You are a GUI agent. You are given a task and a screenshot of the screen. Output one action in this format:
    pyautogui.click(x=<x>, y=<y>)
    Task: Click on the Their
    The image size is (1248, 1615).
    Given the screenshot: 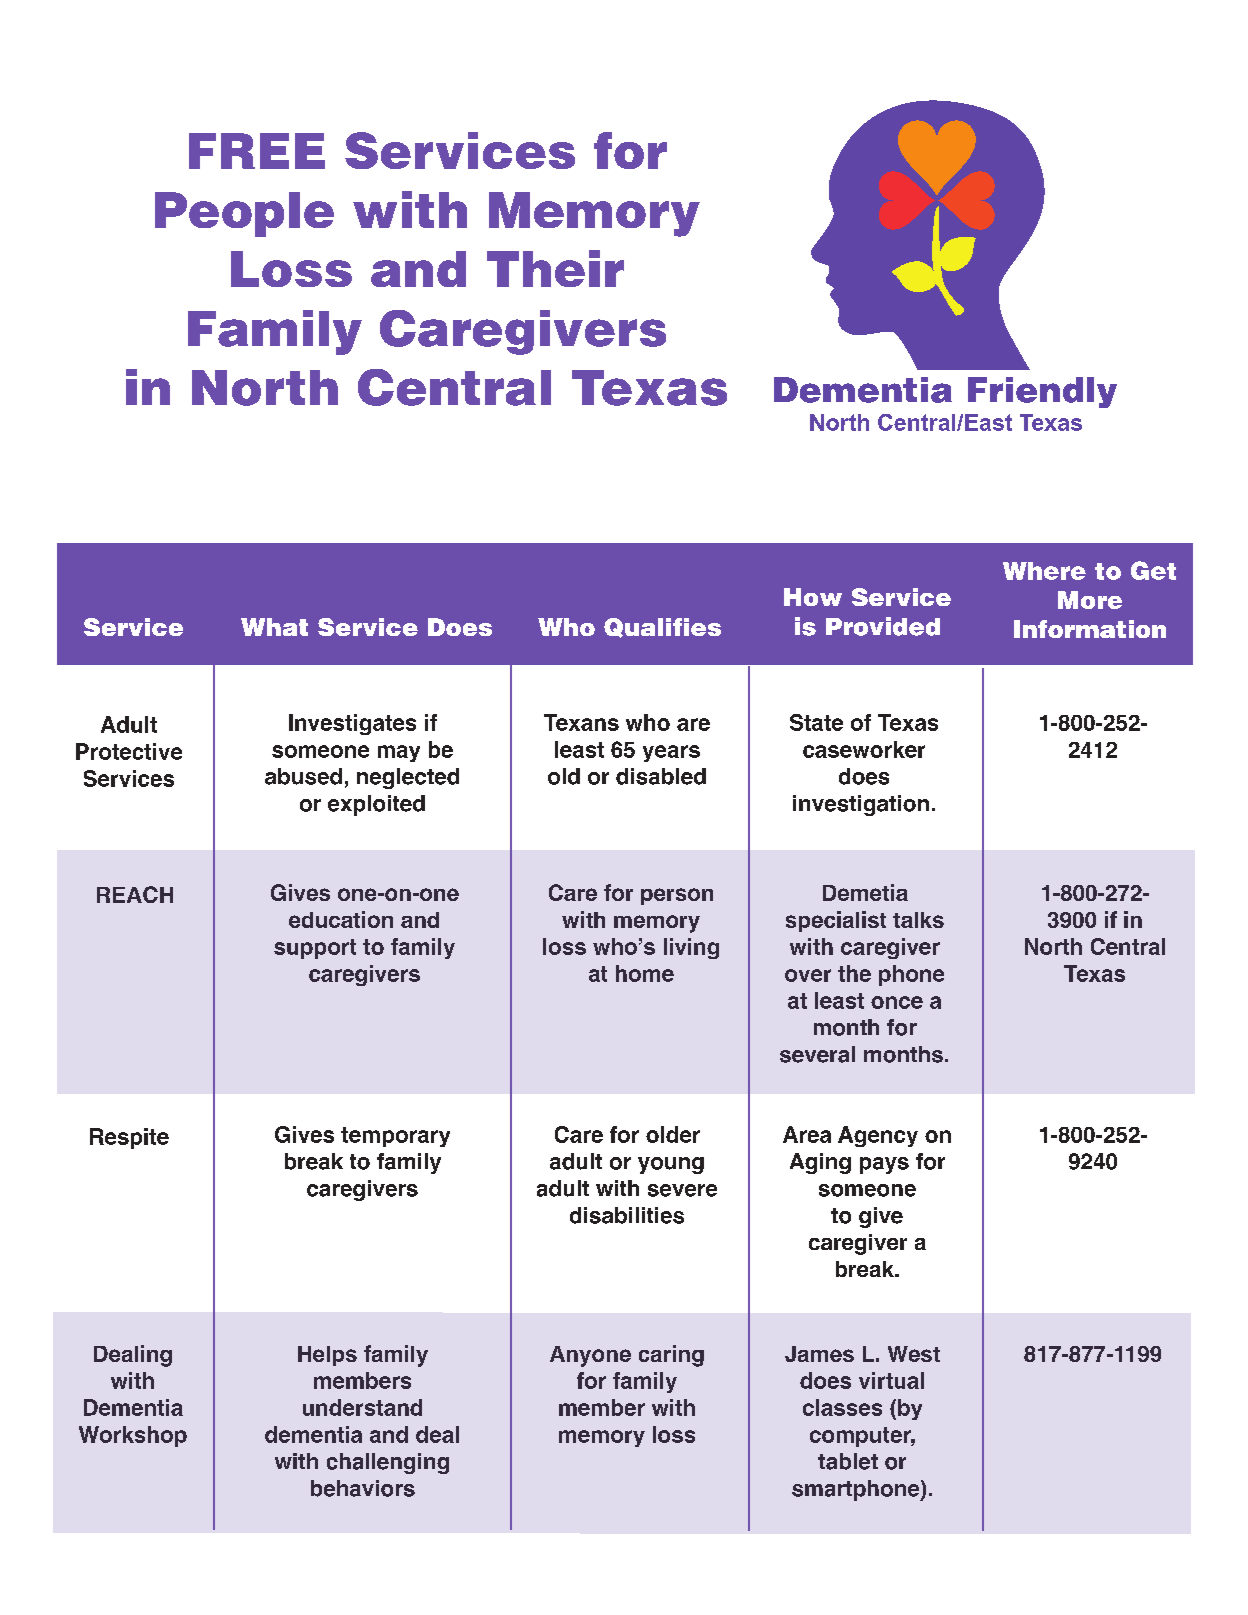 What is the action you would take?
    pyautogui.click(x=555, y=268)
